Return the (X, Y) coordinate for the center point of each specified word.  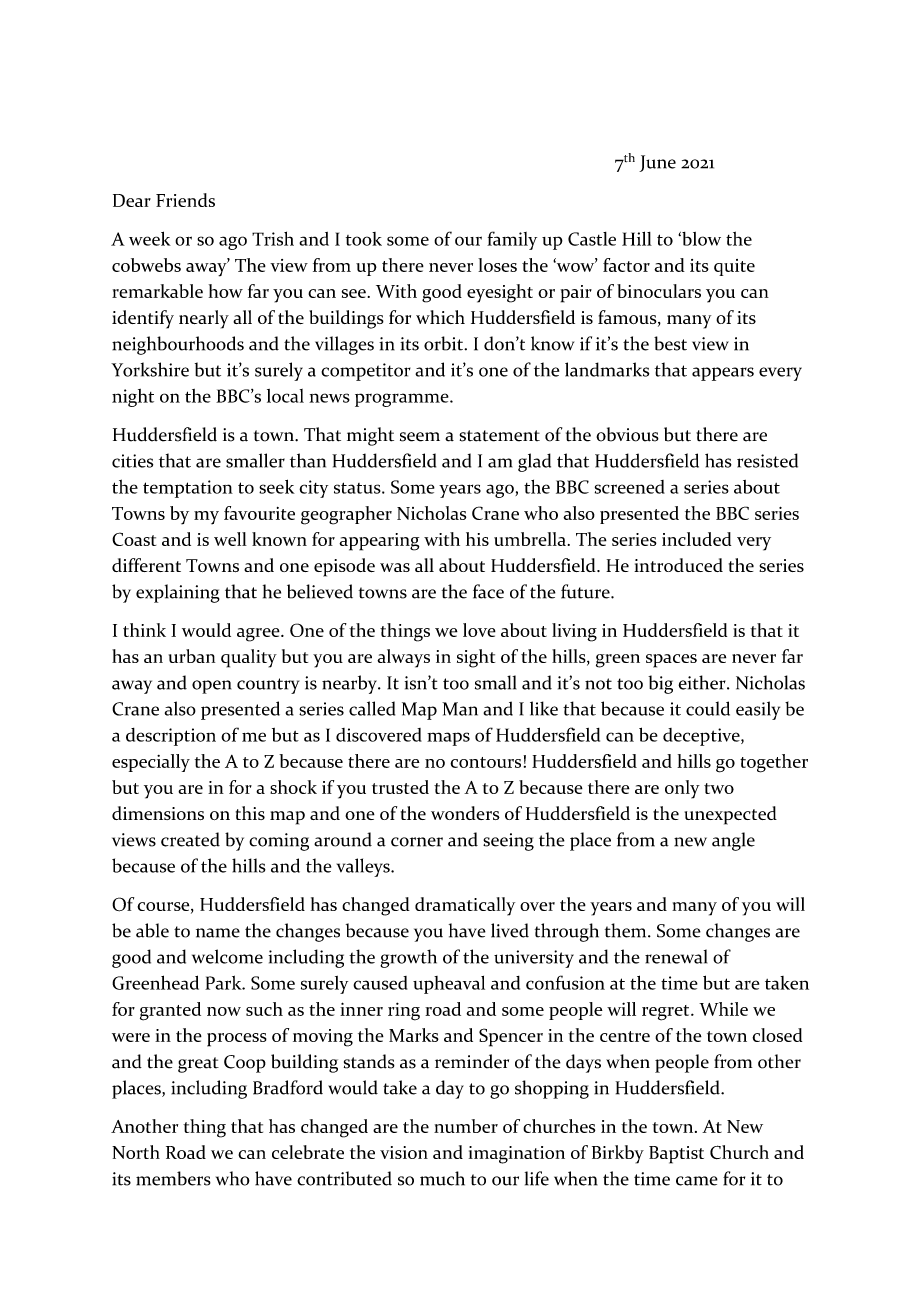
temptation (188, 489)
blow (700, 239)
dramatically (465, 906)
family (512, 240)
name (218, 933)
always (403, 658)
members (173, 1178)
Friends (185, 200)
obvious (627, 434)
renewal (676, 956)
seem (420, 437)
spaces (671, 661)
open (211, 687)
